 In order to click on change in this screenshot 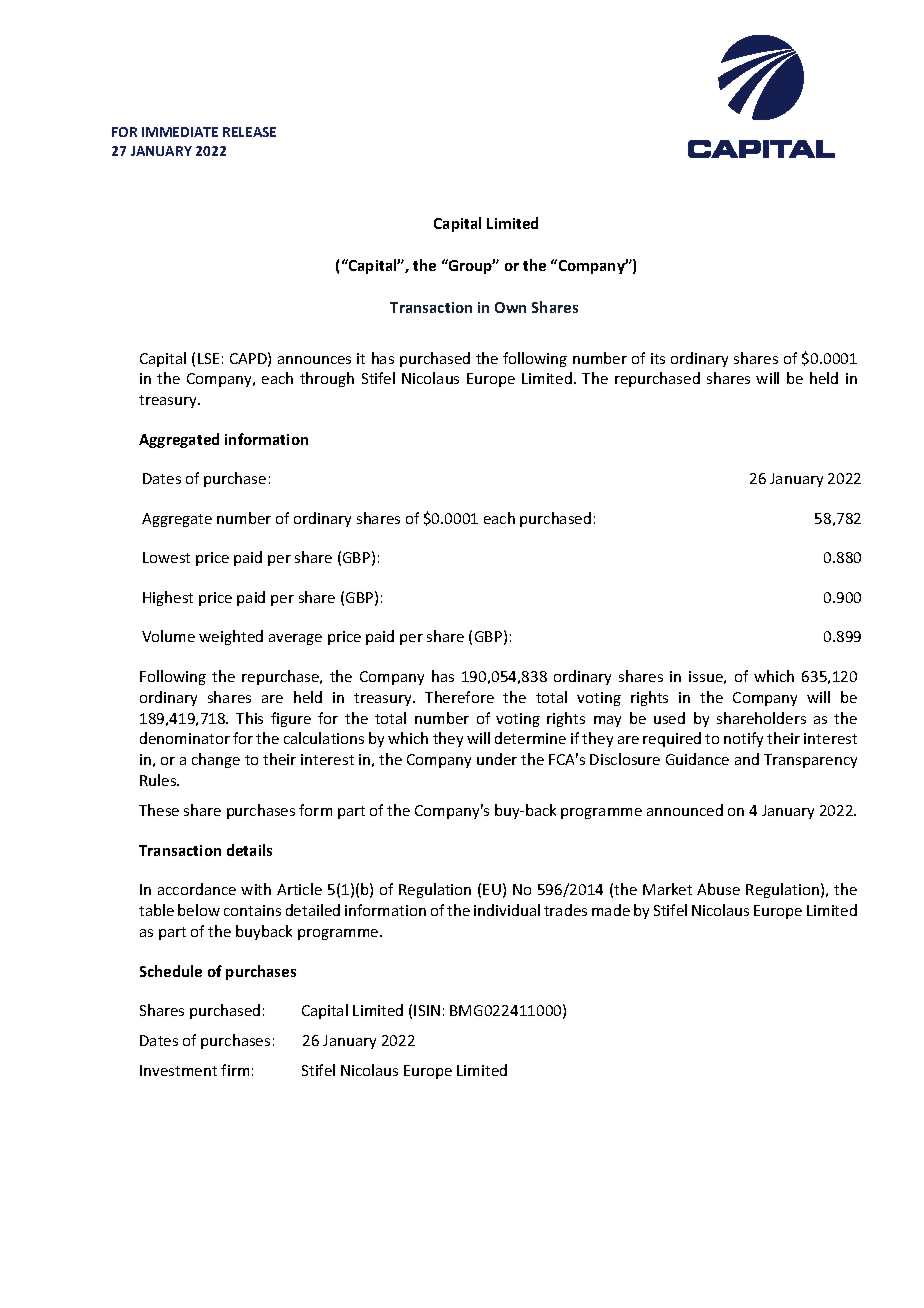, I will do `click(216, 760)`.
